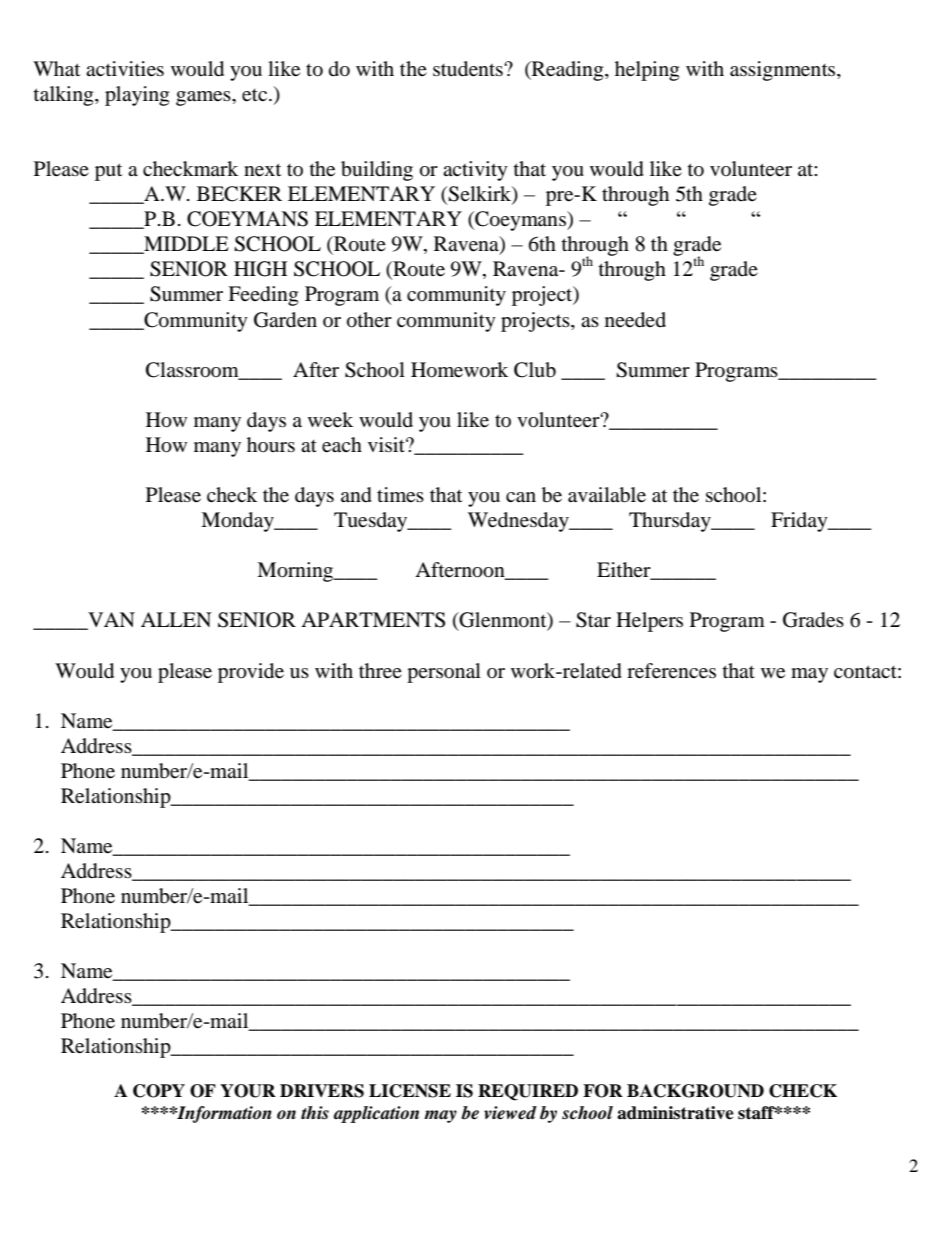 The image size is (952, 1233). What do you see at coordinates (373, 620) in the screenshot?
I see `APARTMENTS` at bounding box center [373, 620].
